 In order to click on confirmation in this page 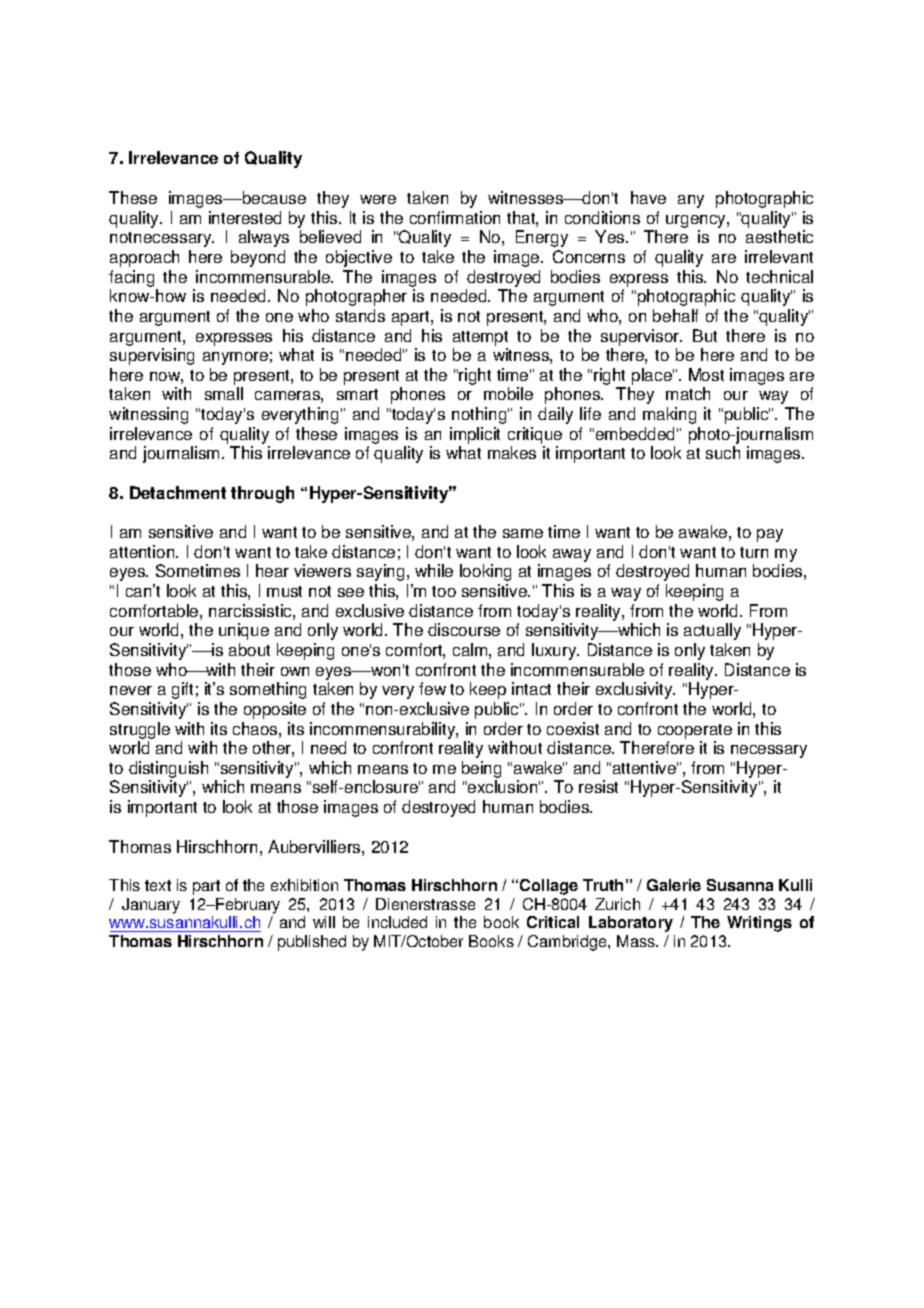, I will do `click(455, 217)`.
